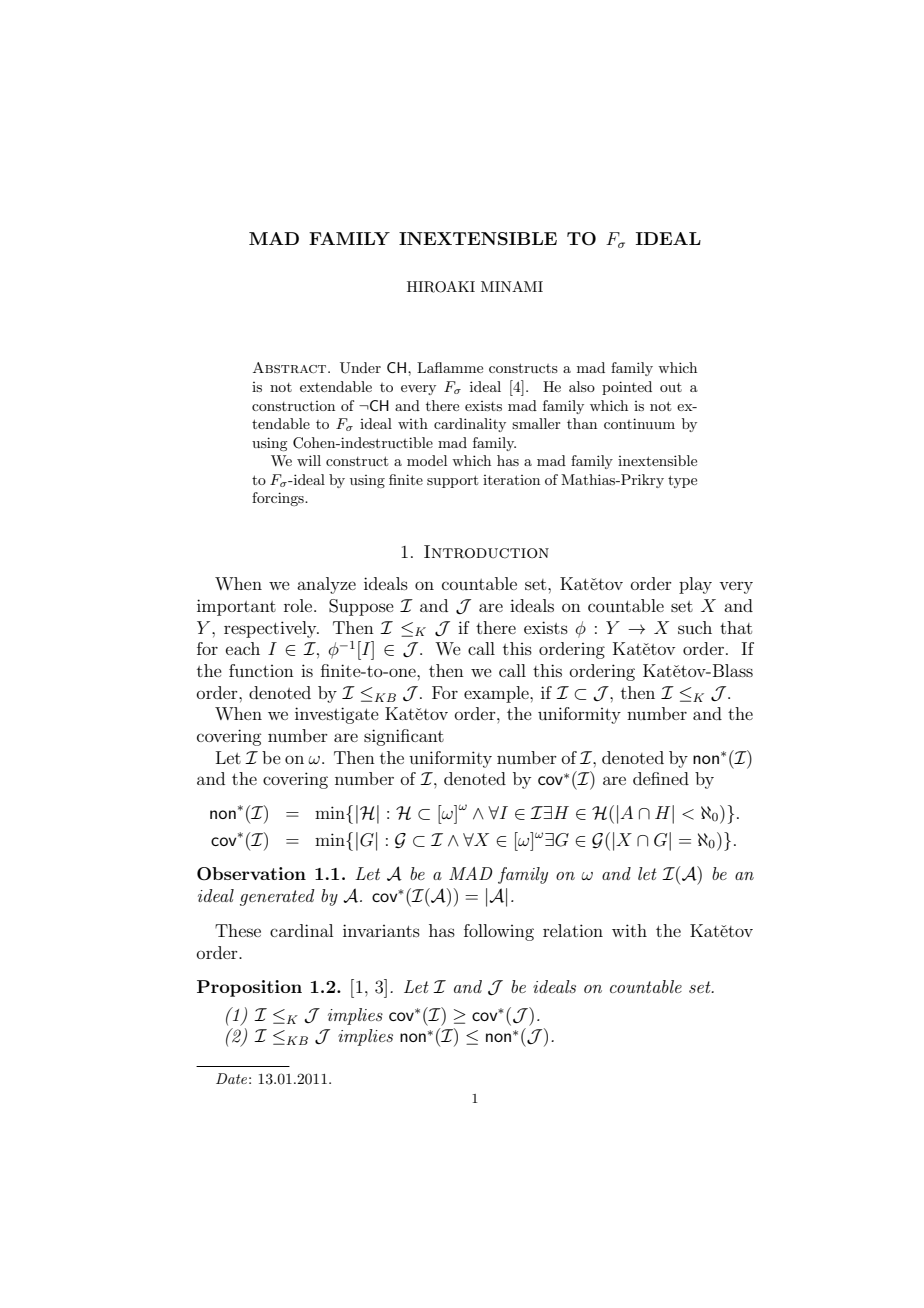  I want to click on out, so click(671, 387).
